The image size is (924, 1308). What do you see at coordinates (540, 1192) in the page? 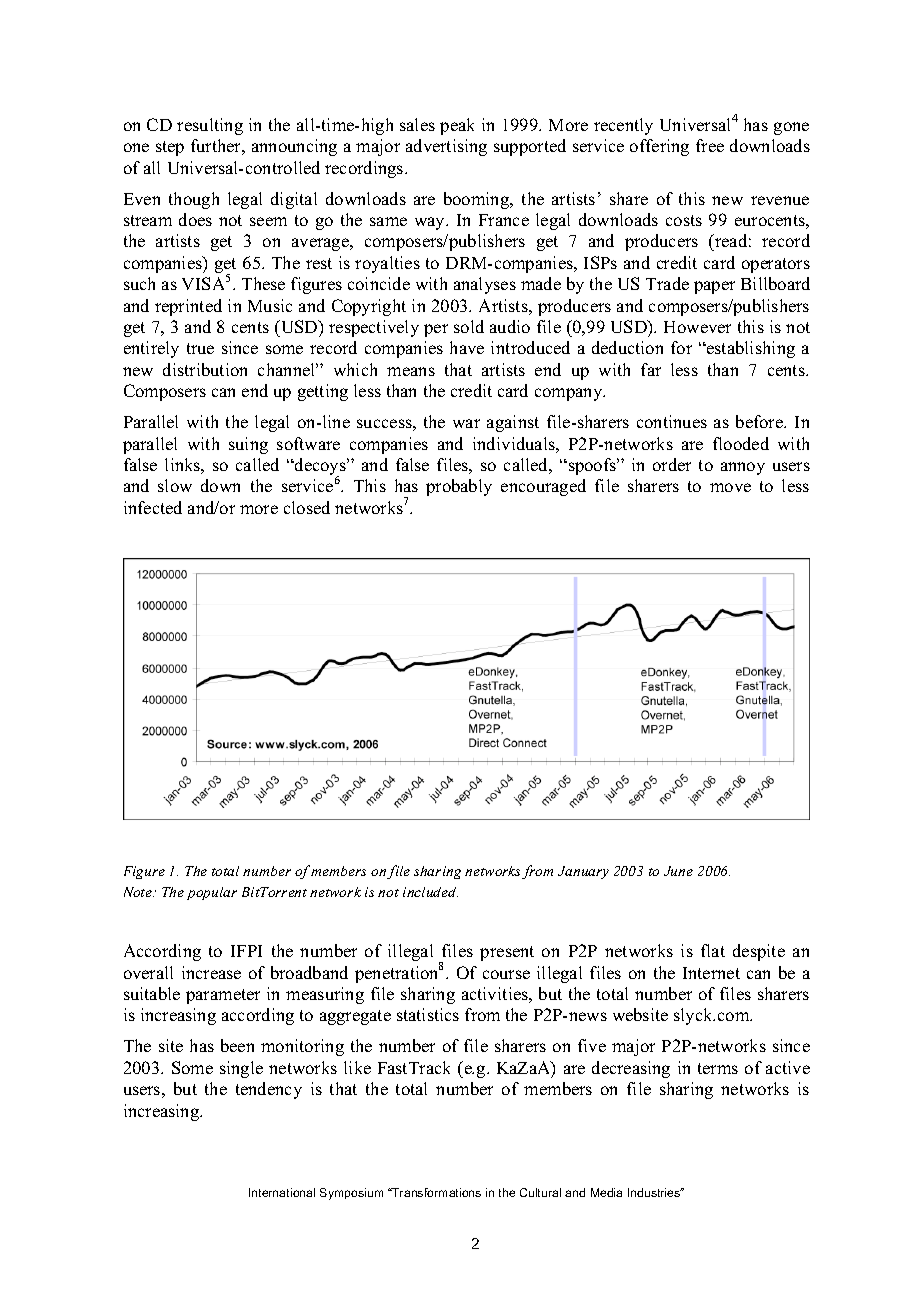
I see `Cultural` at bounding box center [540, 1192].
